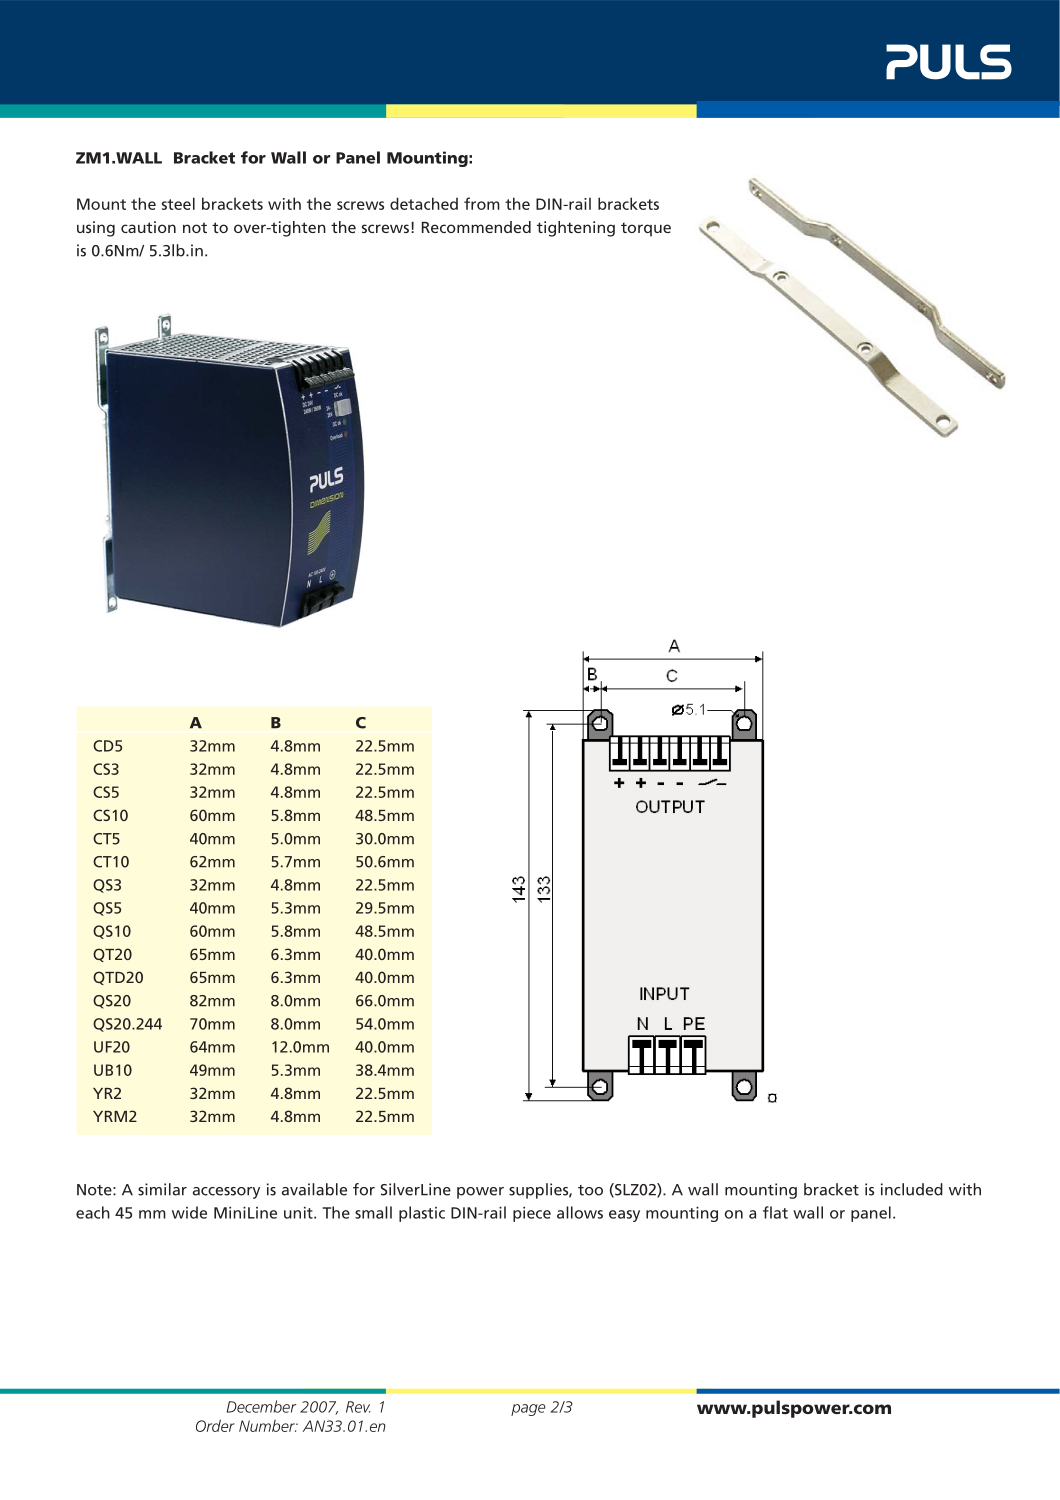 The width and height of the page is (1060, 1500). What do you see at coordinates (590, 1190) in the page?
I see `too` at bounding box center [590, 1190].
